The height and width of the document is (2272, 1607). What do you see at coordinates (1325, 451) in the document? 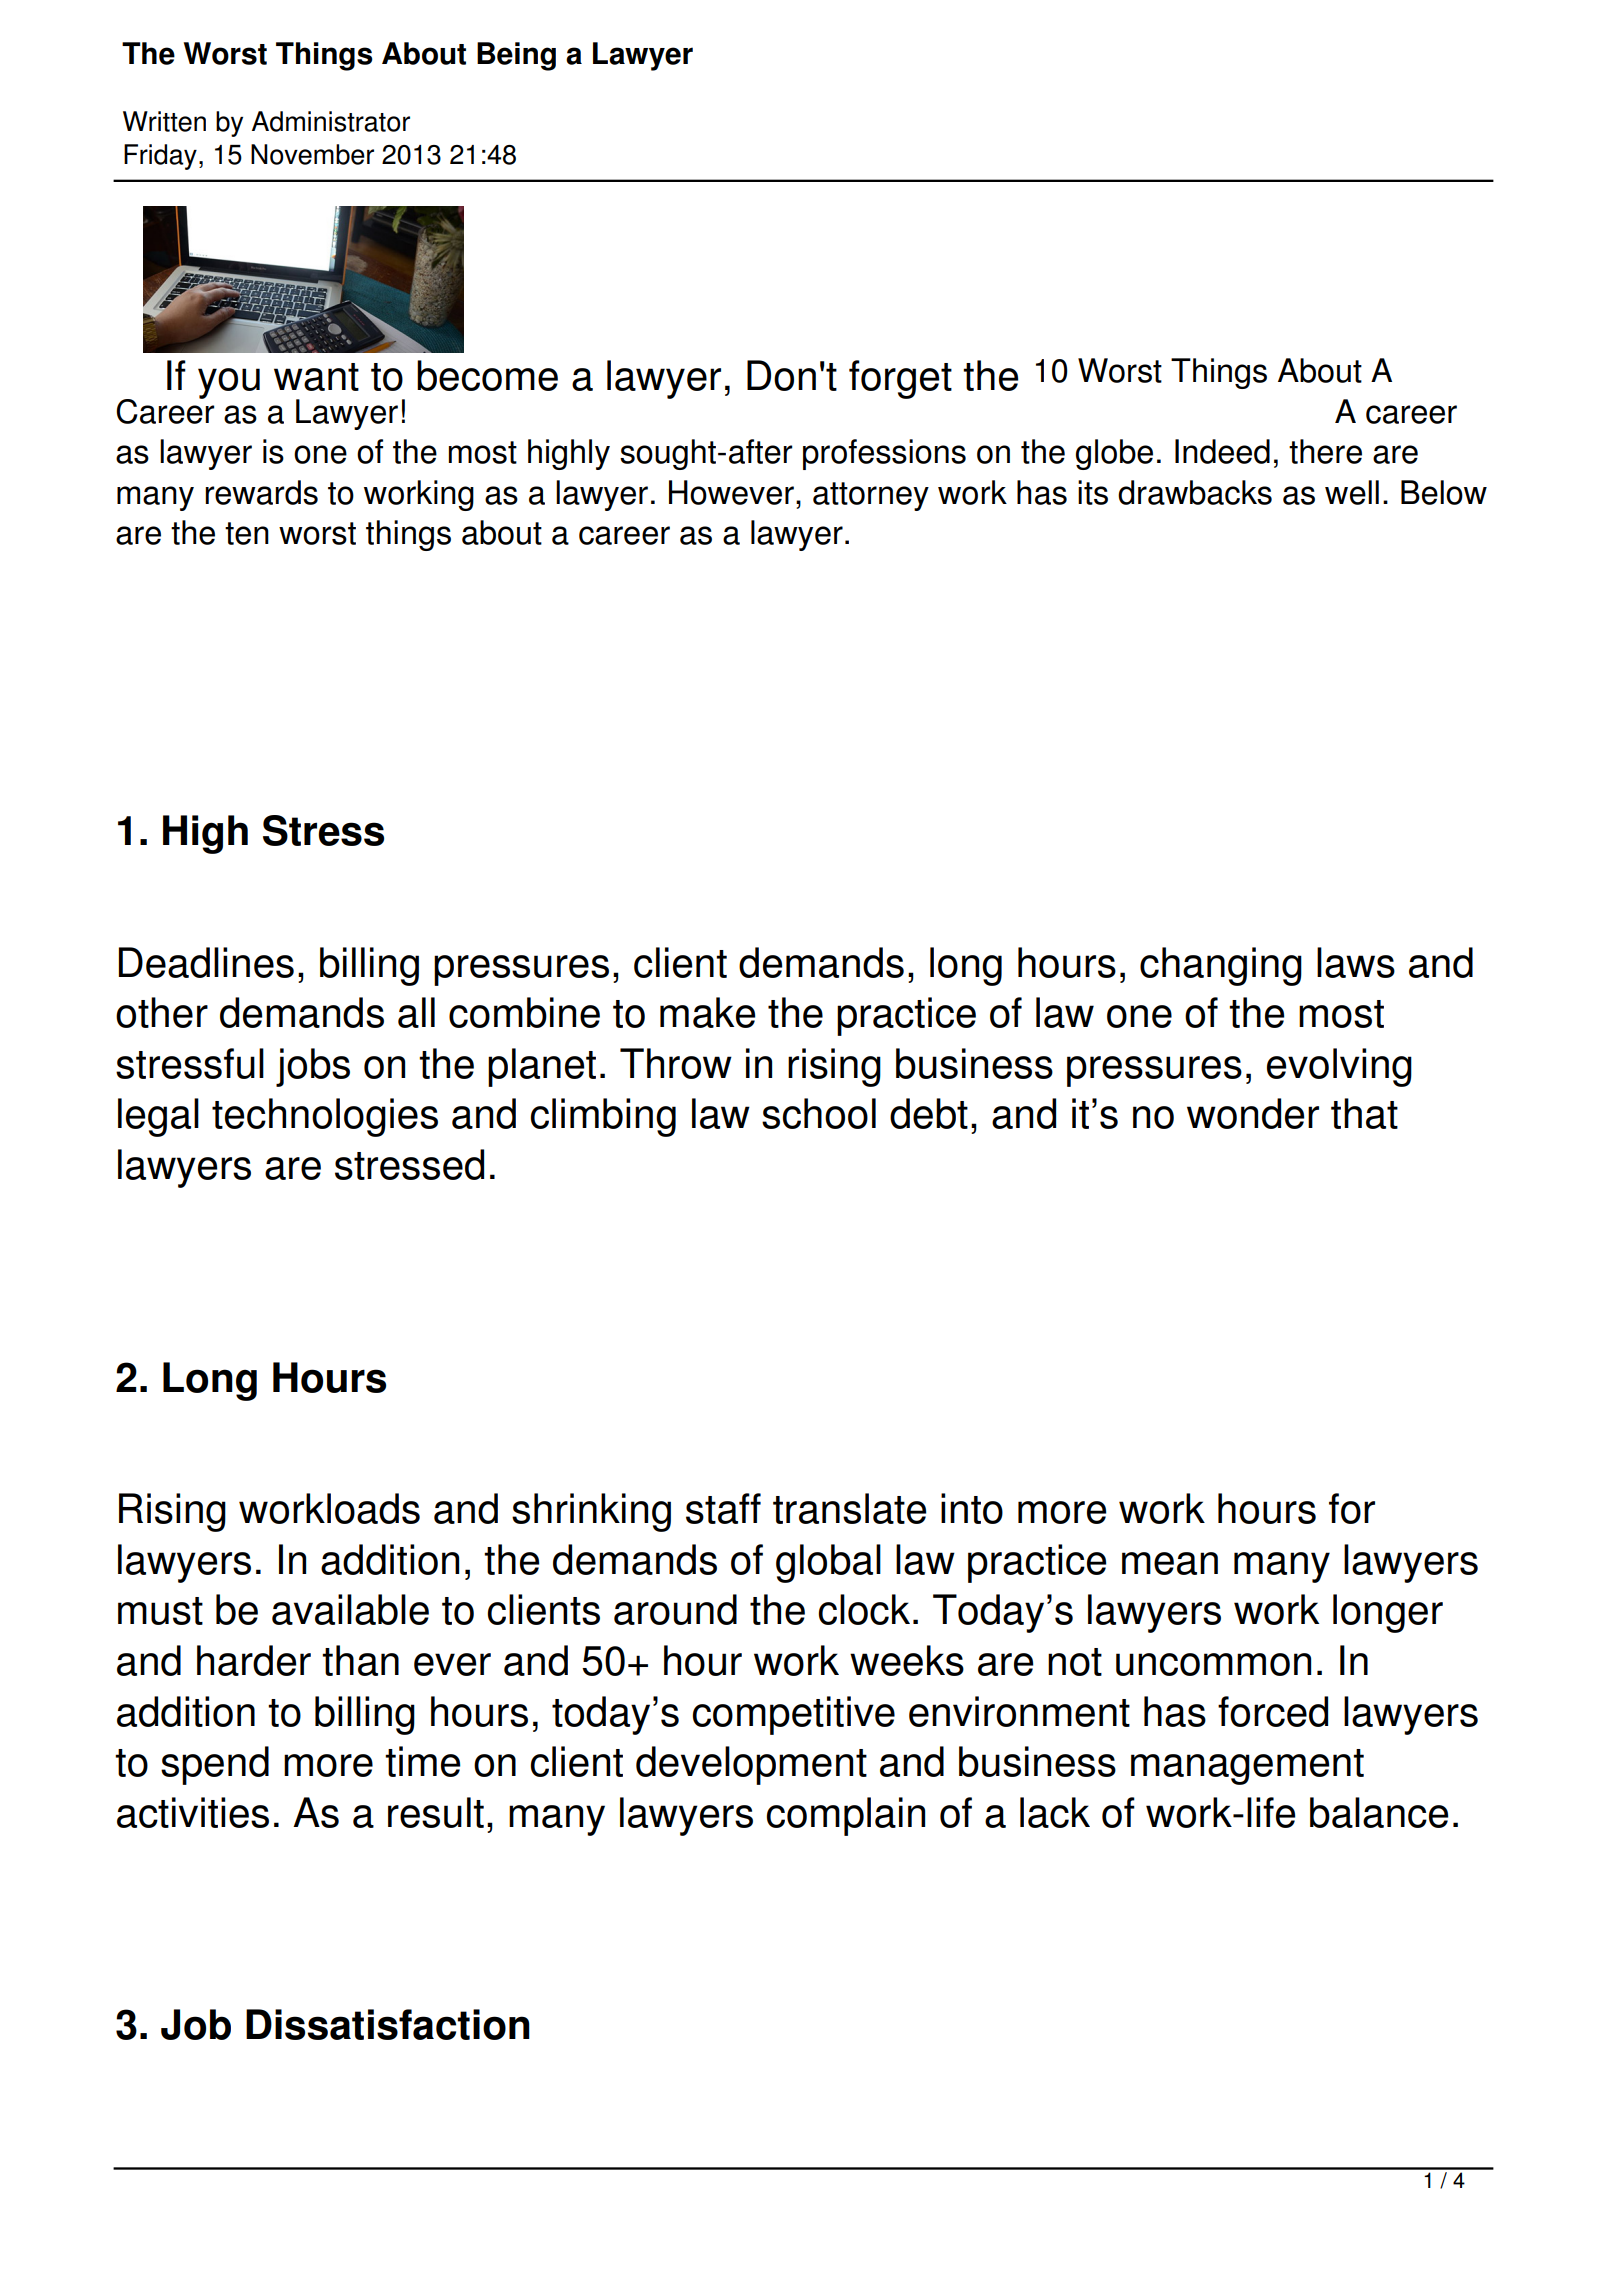
I see `there` at bounding box center [1325, 451].
